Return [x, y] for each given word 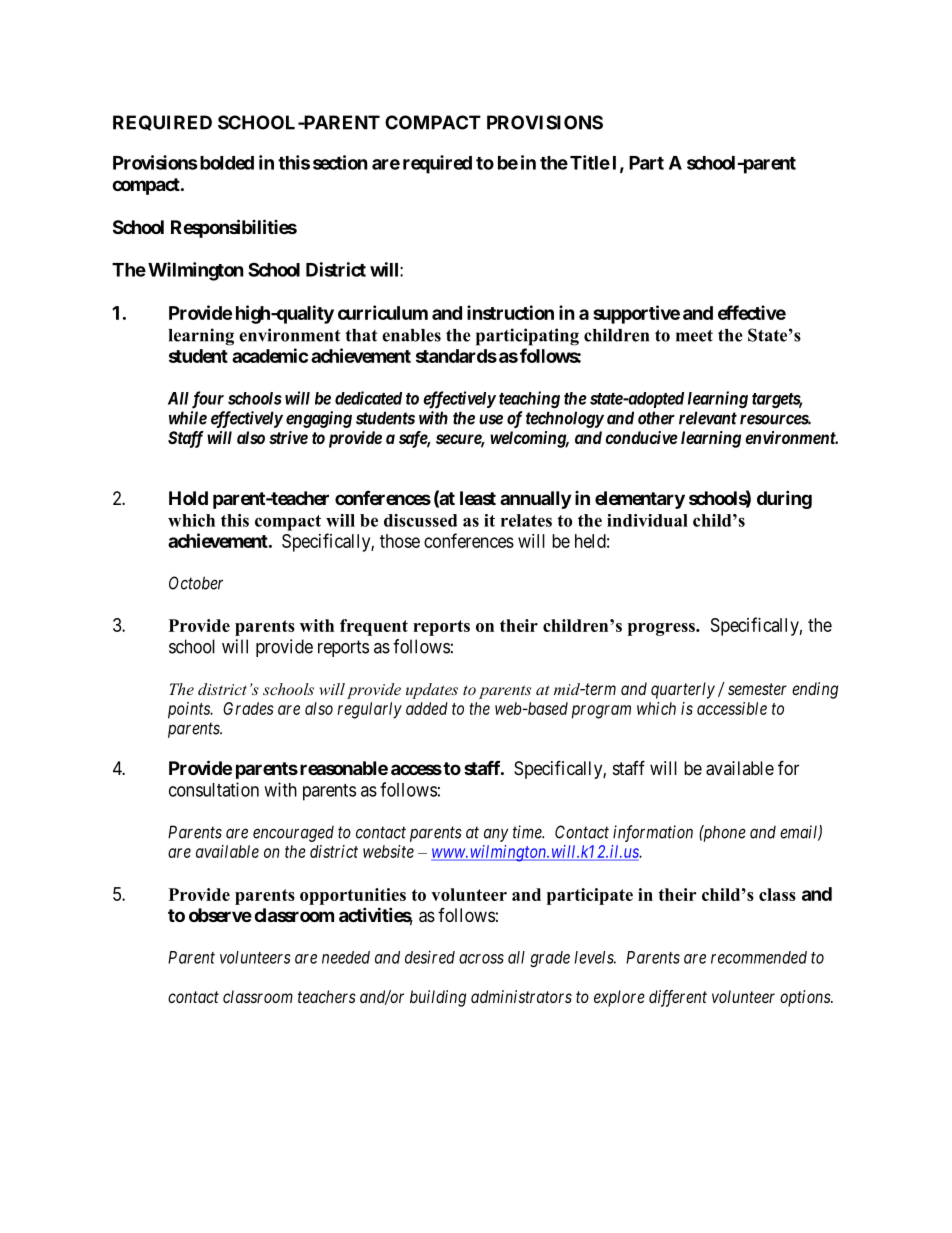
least [478, 498]
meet [694, 336]
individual [647, 520]
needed [346, 957]
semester [757, 689]
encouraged [293, 834]
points [190, 710]
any [496, 835]
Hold [188, 498]
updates [432, 691]
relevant [708, 418]
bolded [225, 163]
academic [270, 355]
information [653, 833]
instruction [510, 312]
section [340, 162]
